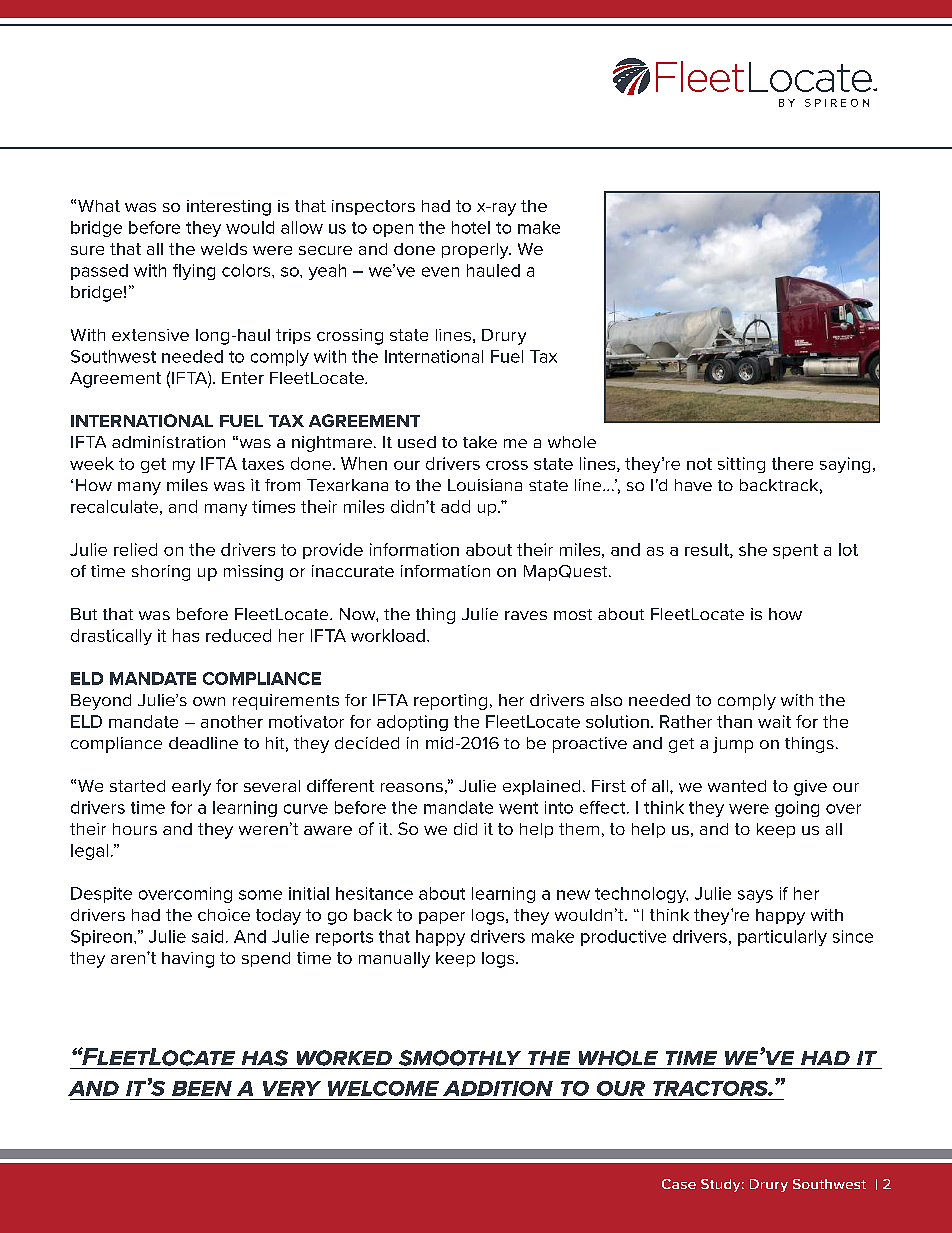 The width and height of the screenshot is (952, 1233). Describe the element at coordinates (471, 227) in the screenshot. I see `hotel` at that location.
